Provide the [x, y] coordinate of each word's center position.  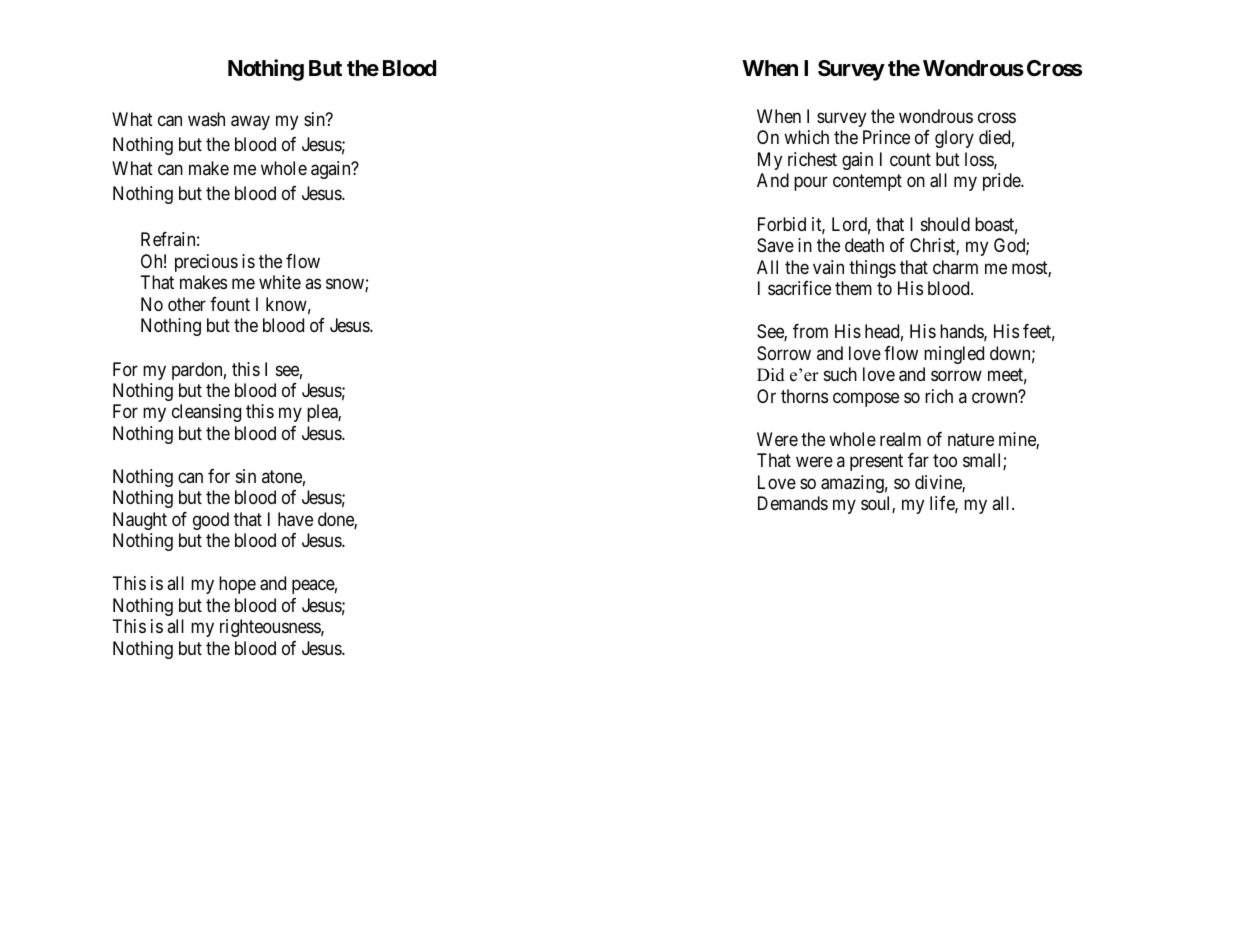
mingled [954, 355]
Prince [886, 137]
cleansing [206, 413]
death [864, 245]
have [295, 519]
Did [771, 375]
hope [237, 585]
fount [230, 304]
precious [206, 263]
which [806, 137]
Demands [793, 503]
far [918, 460]
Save [775, 245]
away [250, 123]
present [876, 463]
